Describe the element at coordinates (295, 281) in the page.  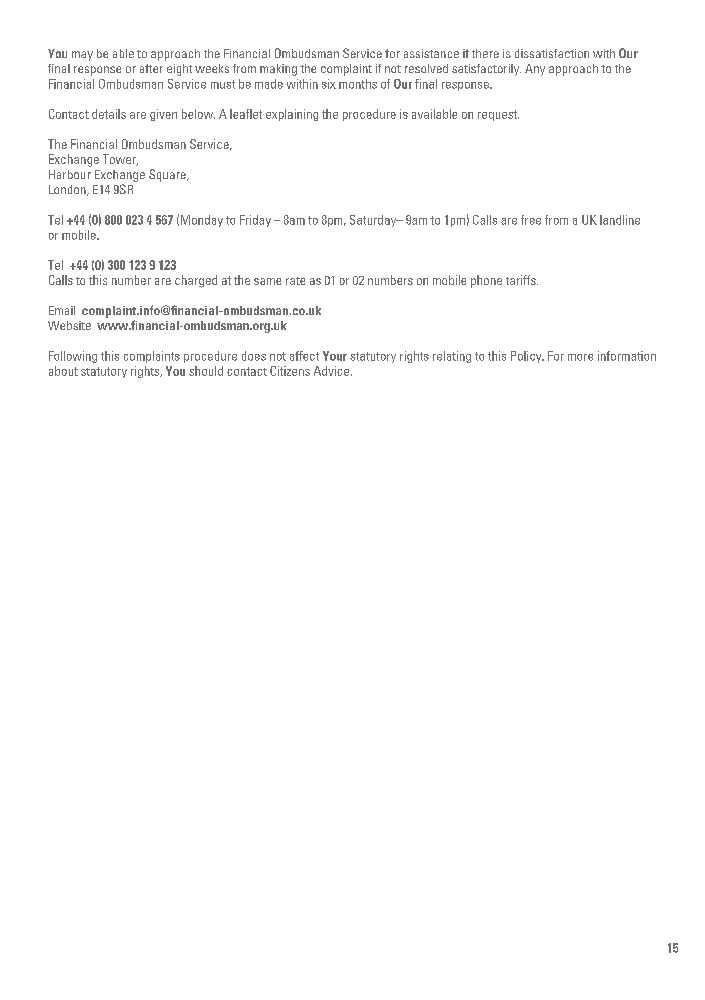
I see `rate` at that location.
